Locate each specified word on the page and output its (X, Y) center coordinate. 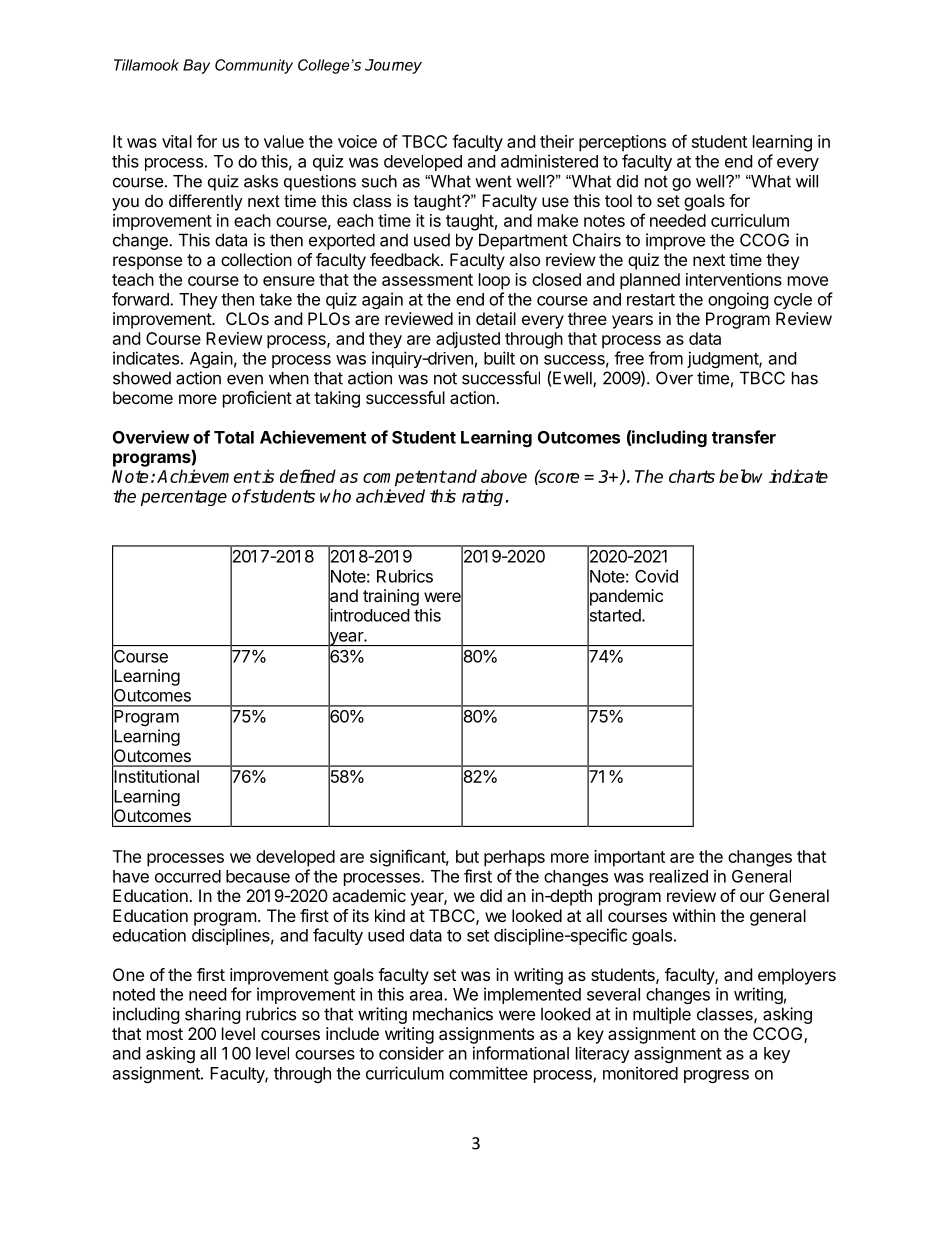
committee (488, 1073)
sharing (213, 1015)
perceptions (622, 143)
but (467, 856)
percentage (184, 498)
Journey (393, 66)
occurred (188, 876)
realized (679, 876)
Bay (196, 66)
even (245, 379)
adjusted (468, 340)
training (391, 597)
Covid (656, 576)
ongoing (738, 300)
